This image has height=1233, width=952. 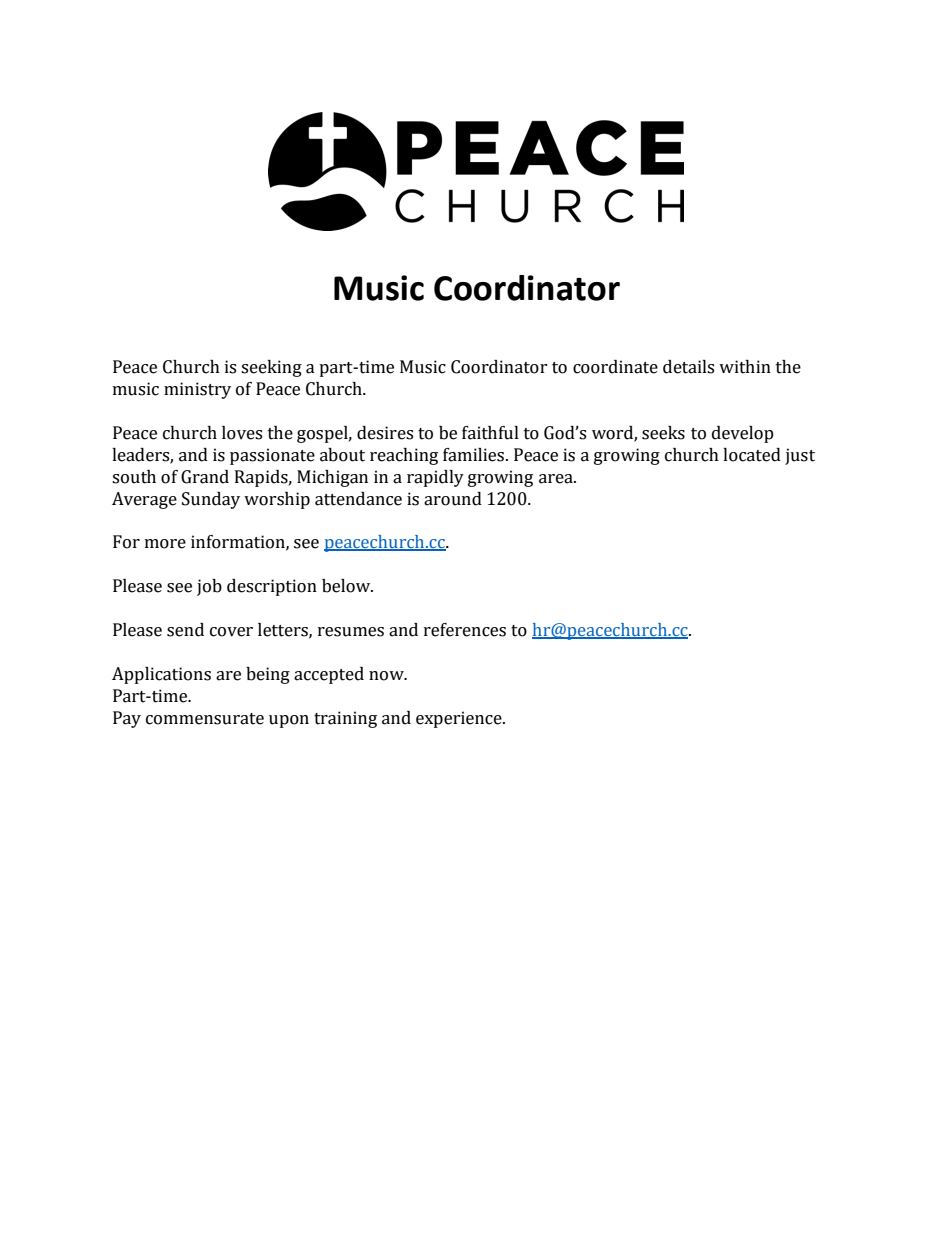 What do you see at coordinates (615, 367) in the image?
I see `coordinate` at bounding box center [615, 367].
